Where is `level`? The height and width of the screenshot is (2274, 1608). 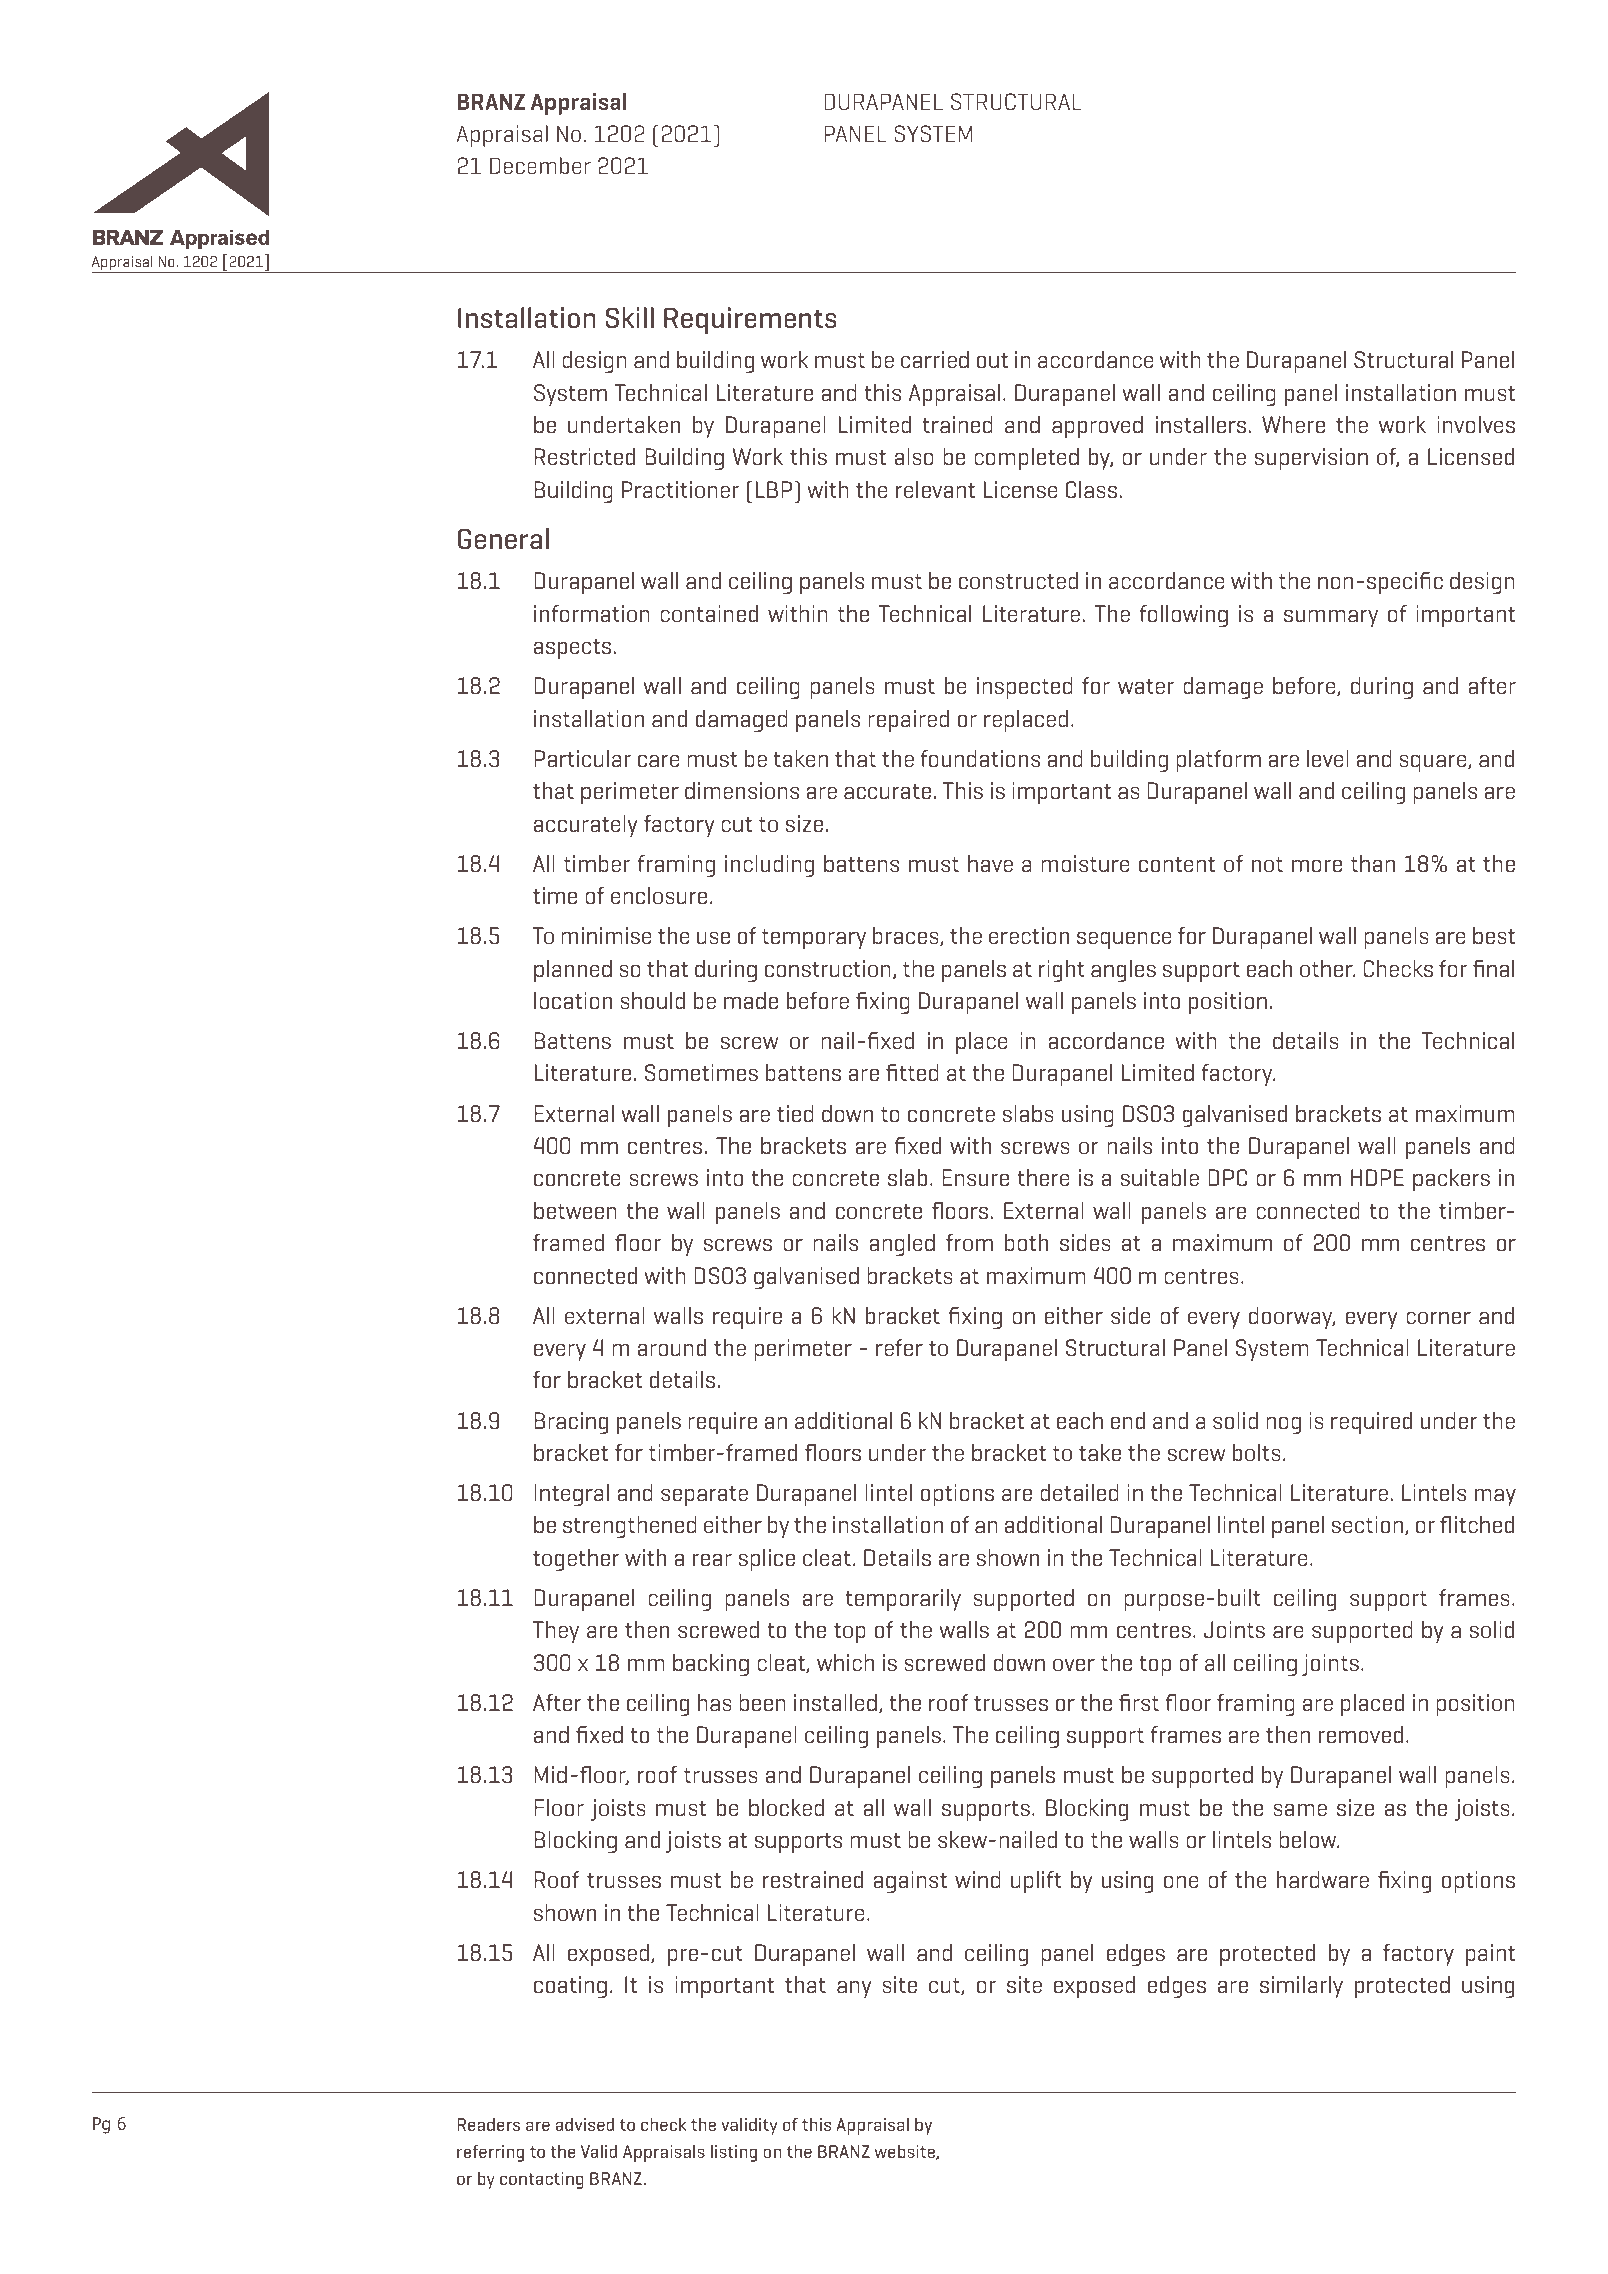 level is located at coordinates (1328, 758).
